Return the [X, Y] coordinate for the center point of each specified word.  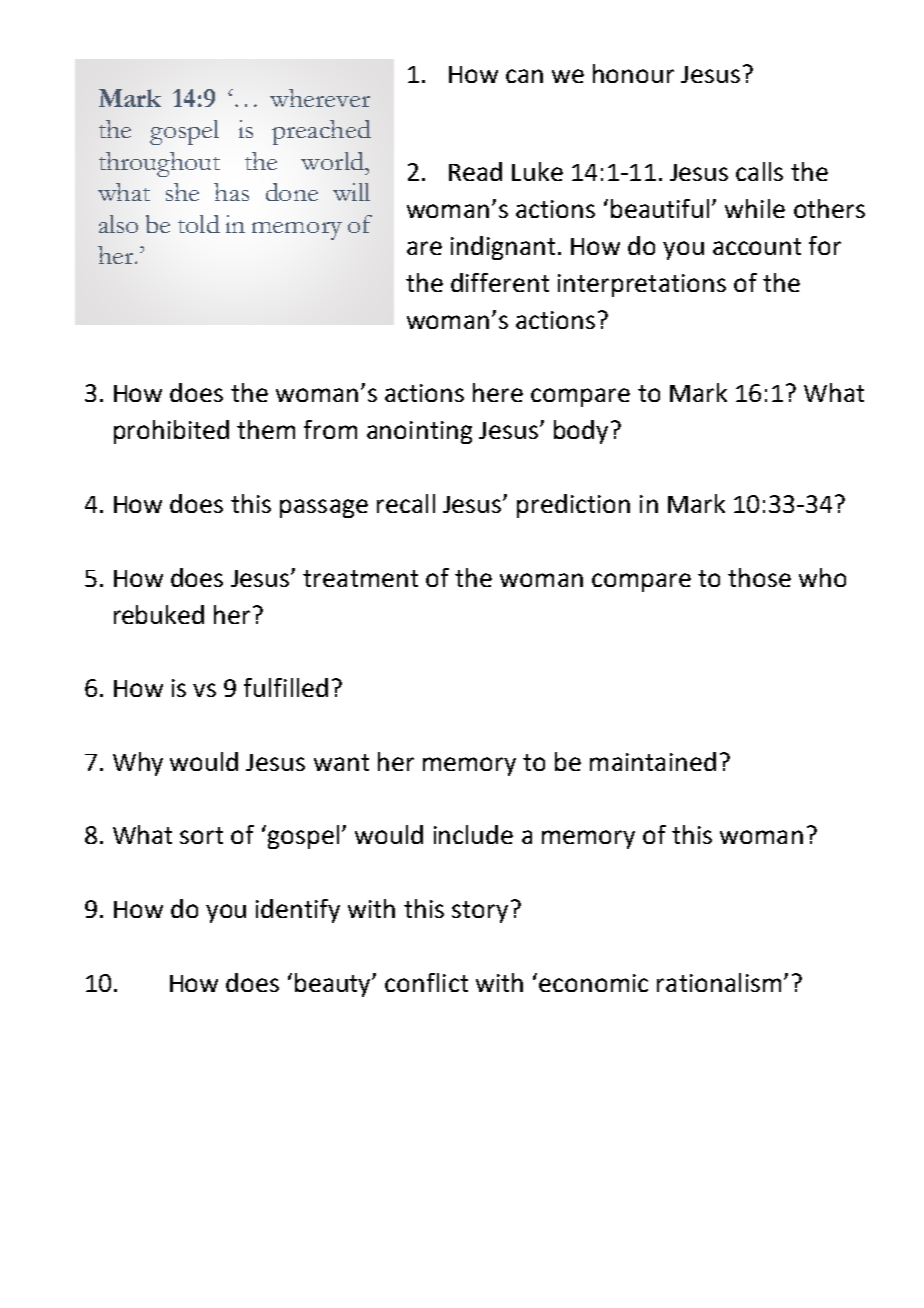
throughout [159, 164]
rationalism [719, 982]
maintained [653, 761]
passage [324, 508]
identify [298, 911]
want [341, 762]
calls [759, 171]
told [199, 224]
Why [138, 764]
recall [406, 503]
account [757, 246]
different [500, 282]
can [524, 76]
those [759, 577]
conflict [426, 982]
